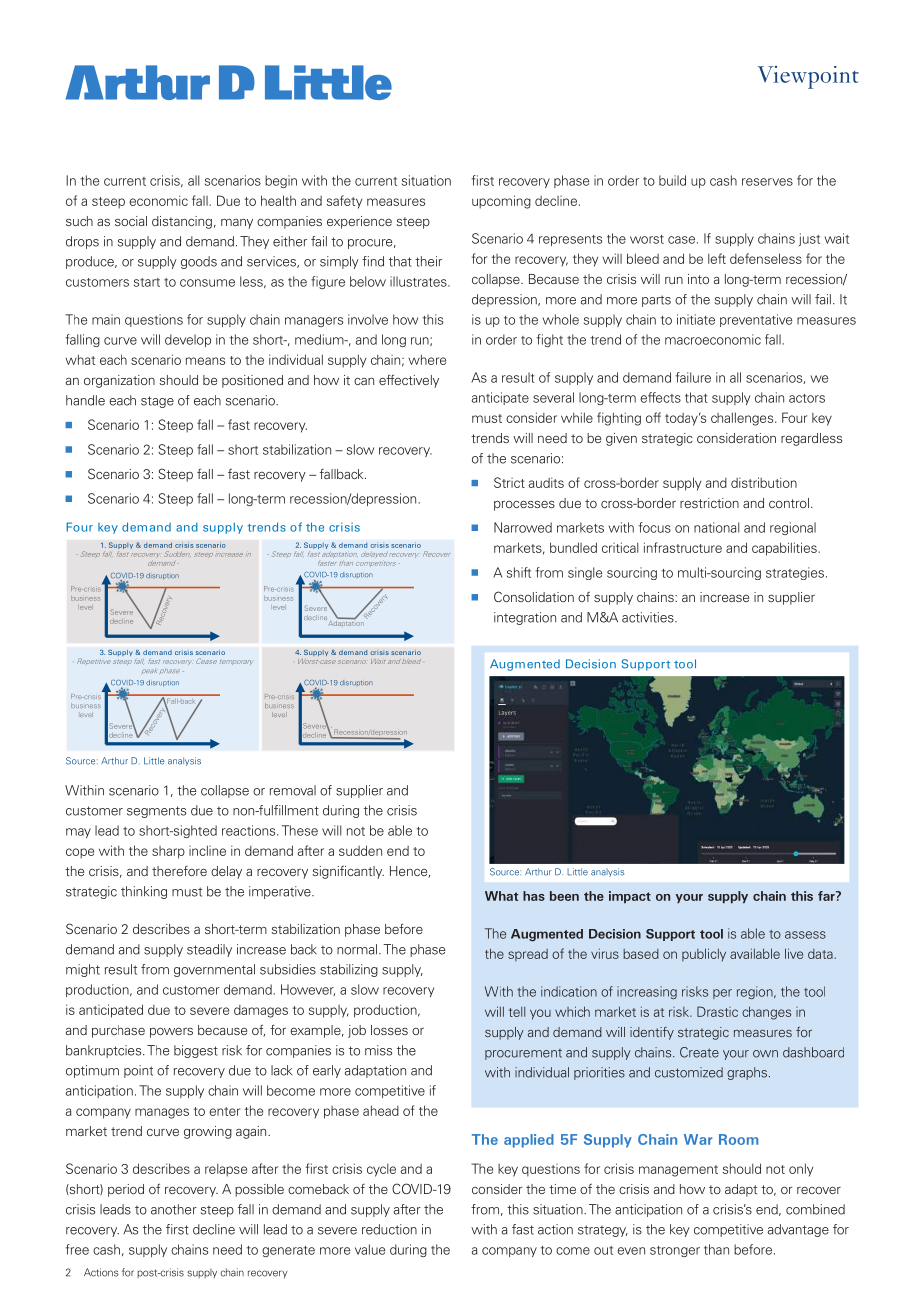 The width and height of the image is (924, 1308). What do you see at coordinates (827, 896) in the image?
I see `far` at bounding box center [827, 896].
